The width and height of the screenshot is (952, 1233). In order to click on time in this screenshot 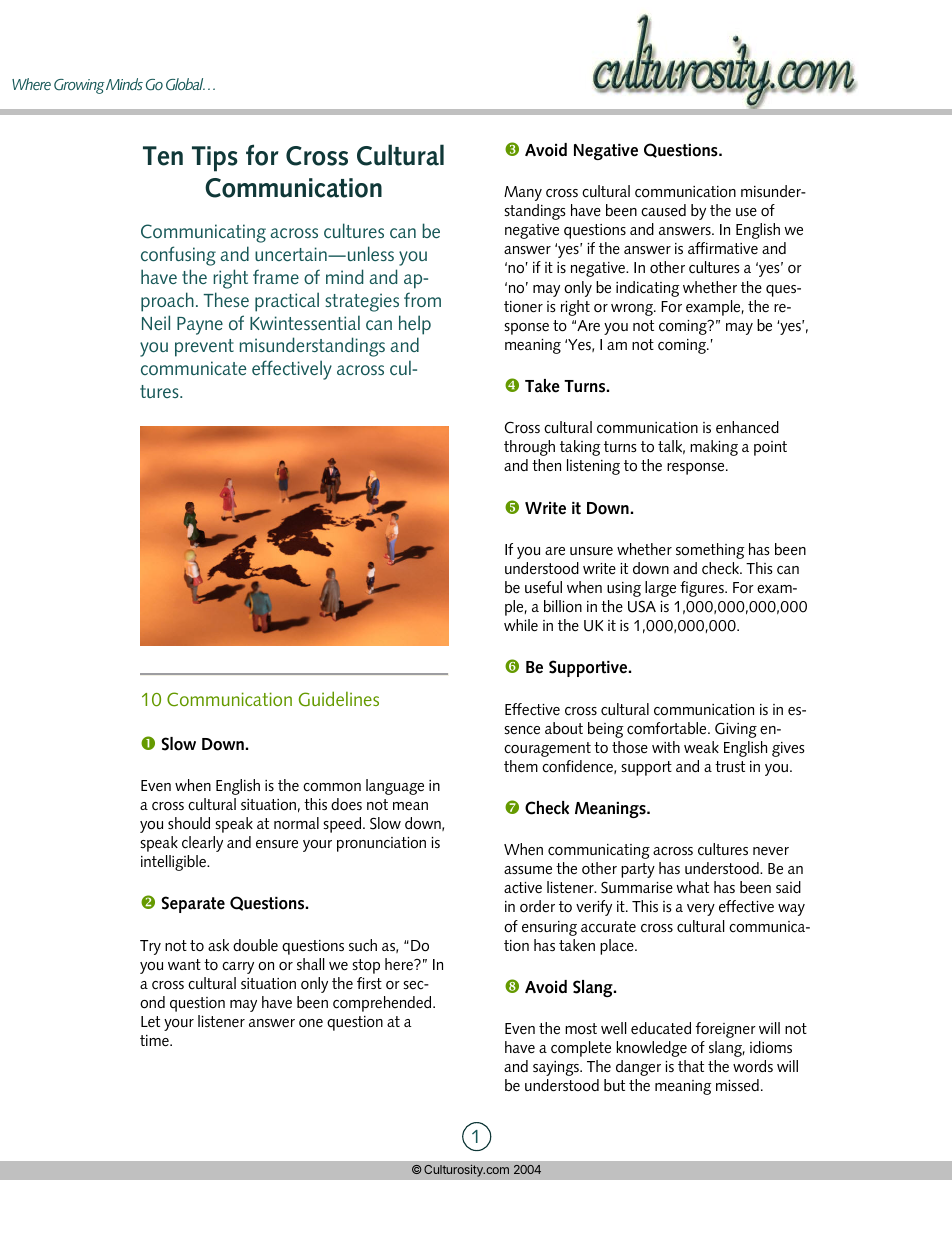, I will do `click(155, 1041)`.
